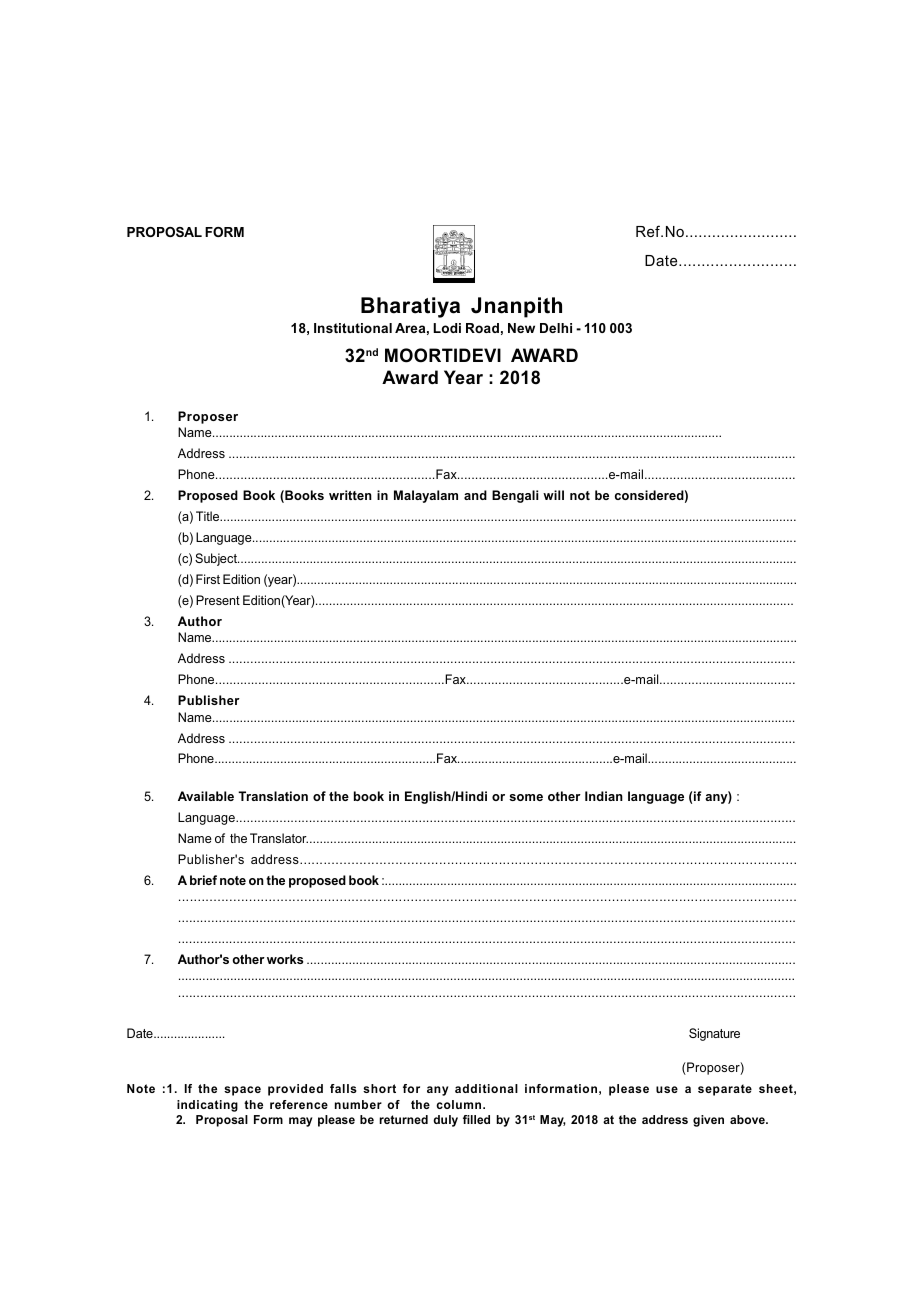  Describe the element at coordinates (553, 495) in the screenshot. I see `will` at that location.
